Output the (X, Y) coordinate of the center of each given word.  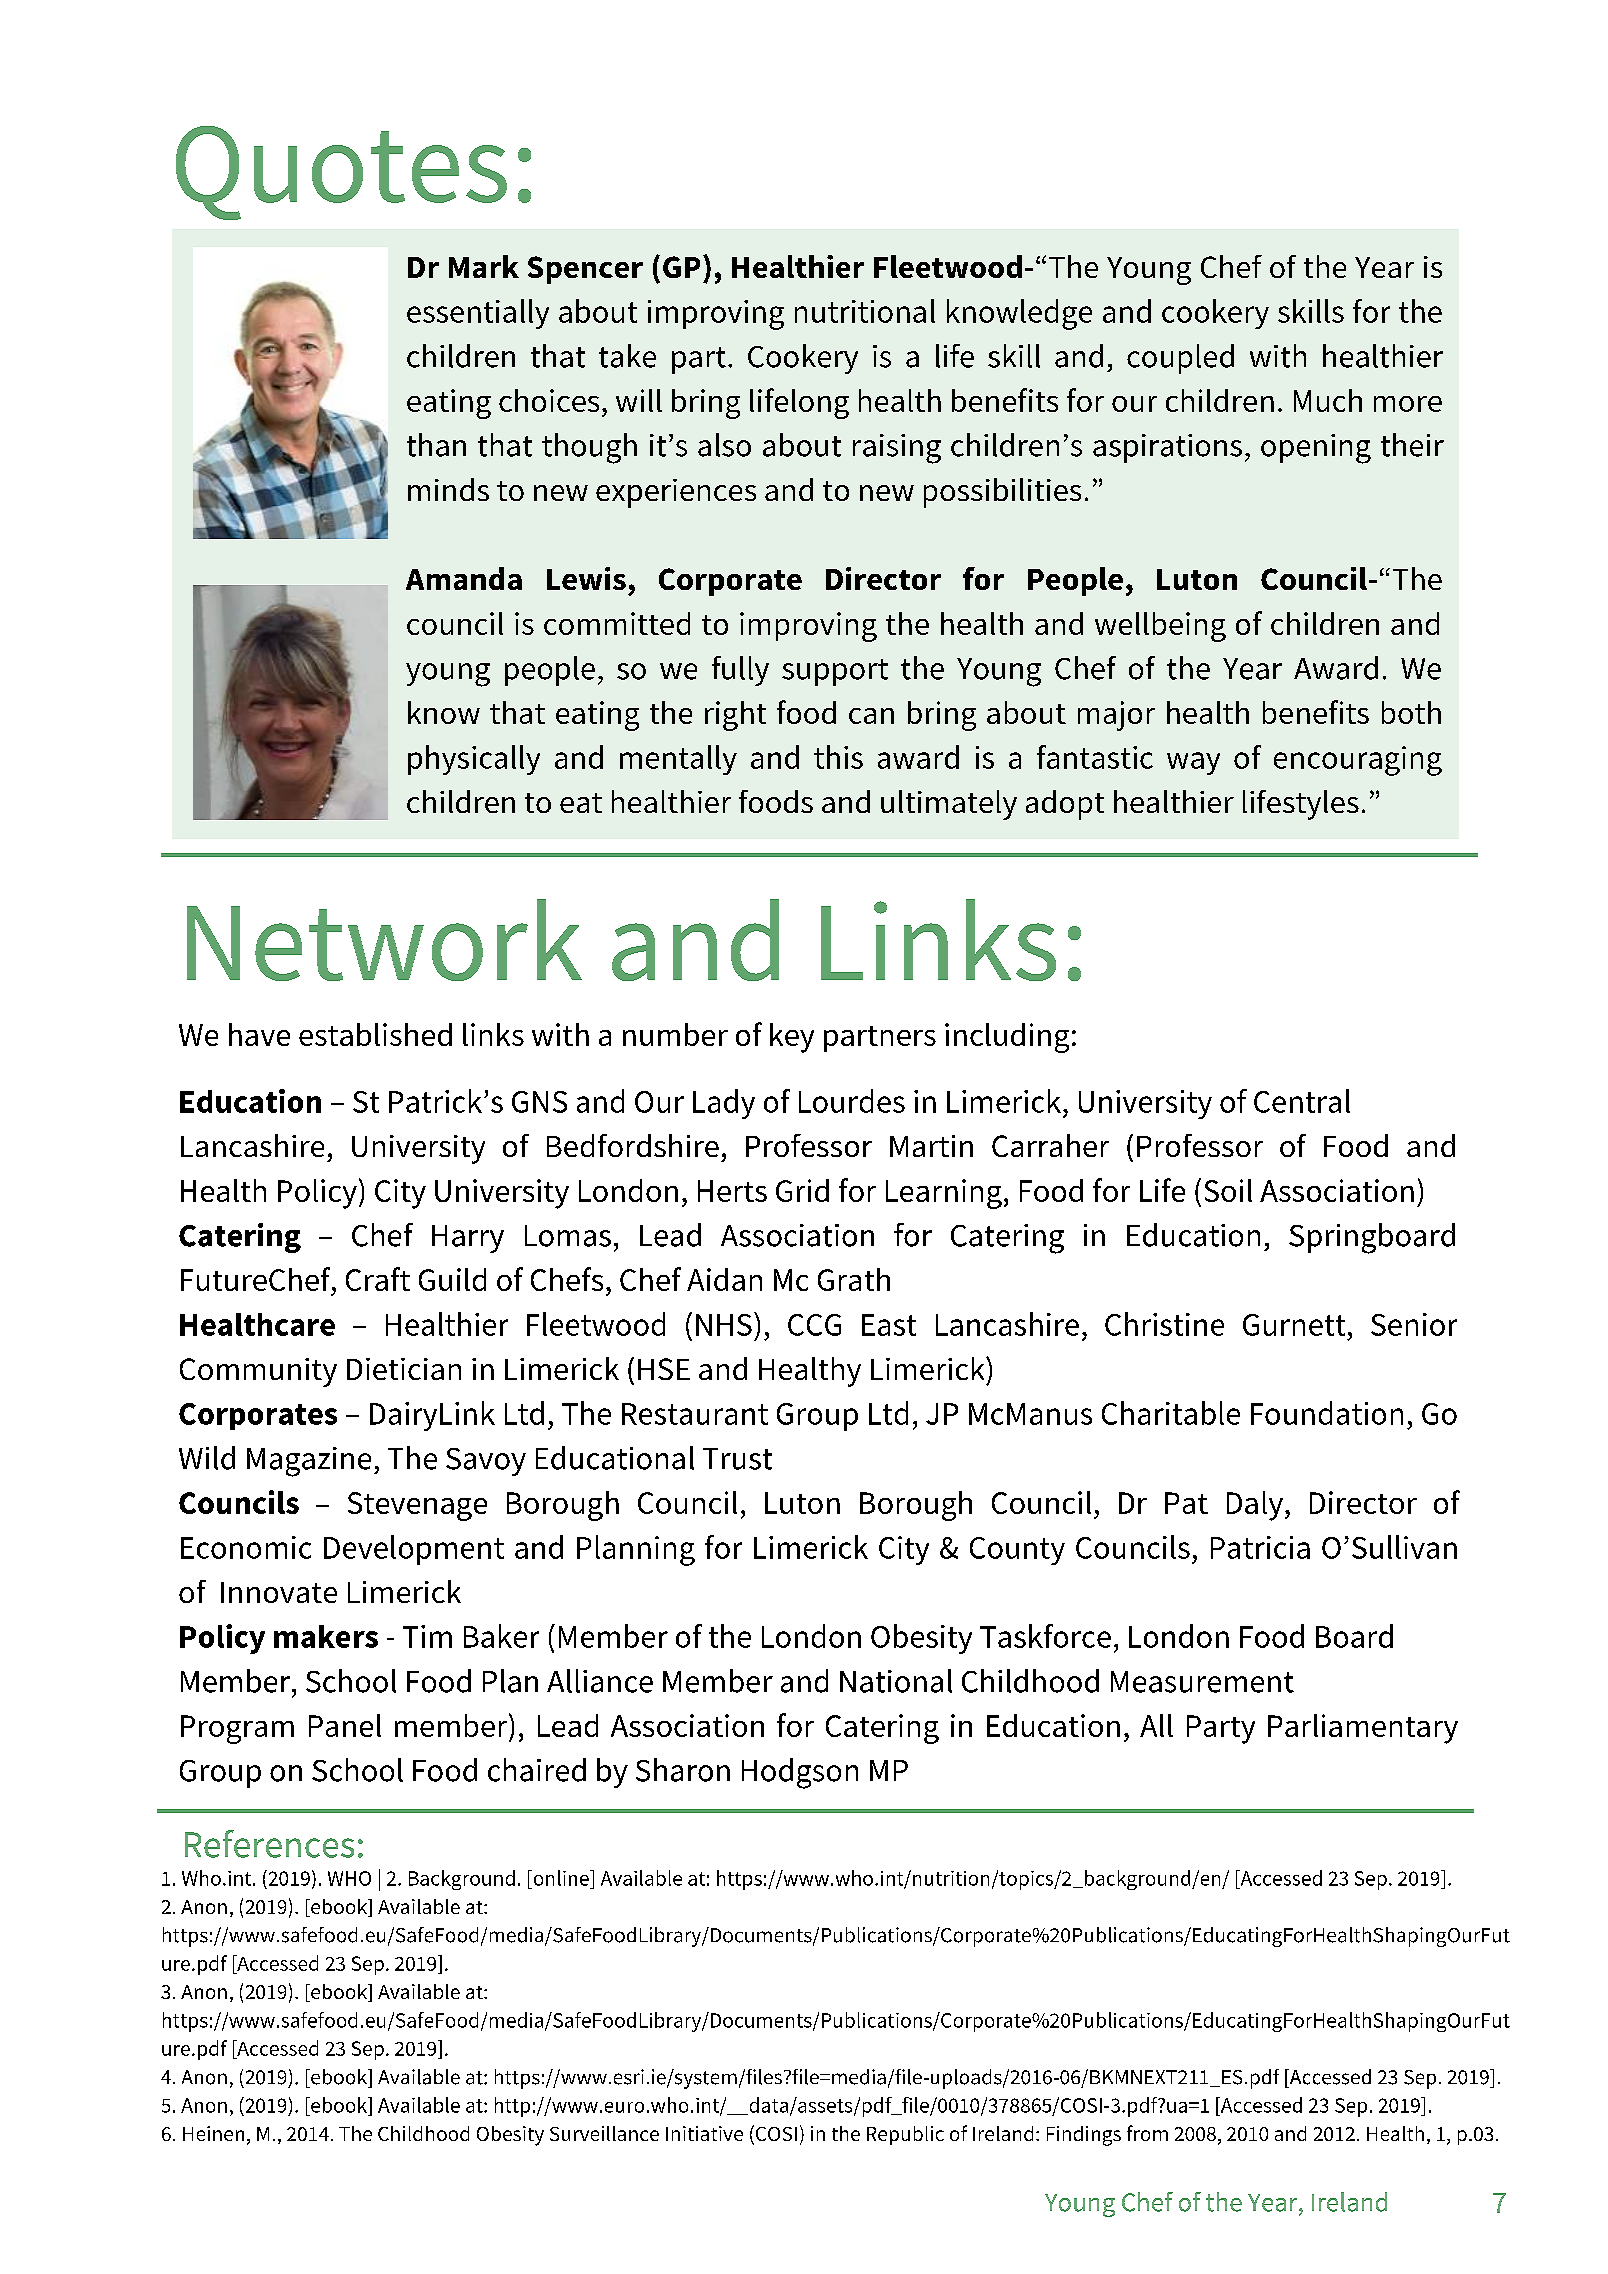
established (375, 1034)
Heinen (213, 2133)
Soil (1228, 1190)
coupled (1180, 359)
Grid (802, 1190)
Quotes (341, 173)
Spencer (585, 270)
